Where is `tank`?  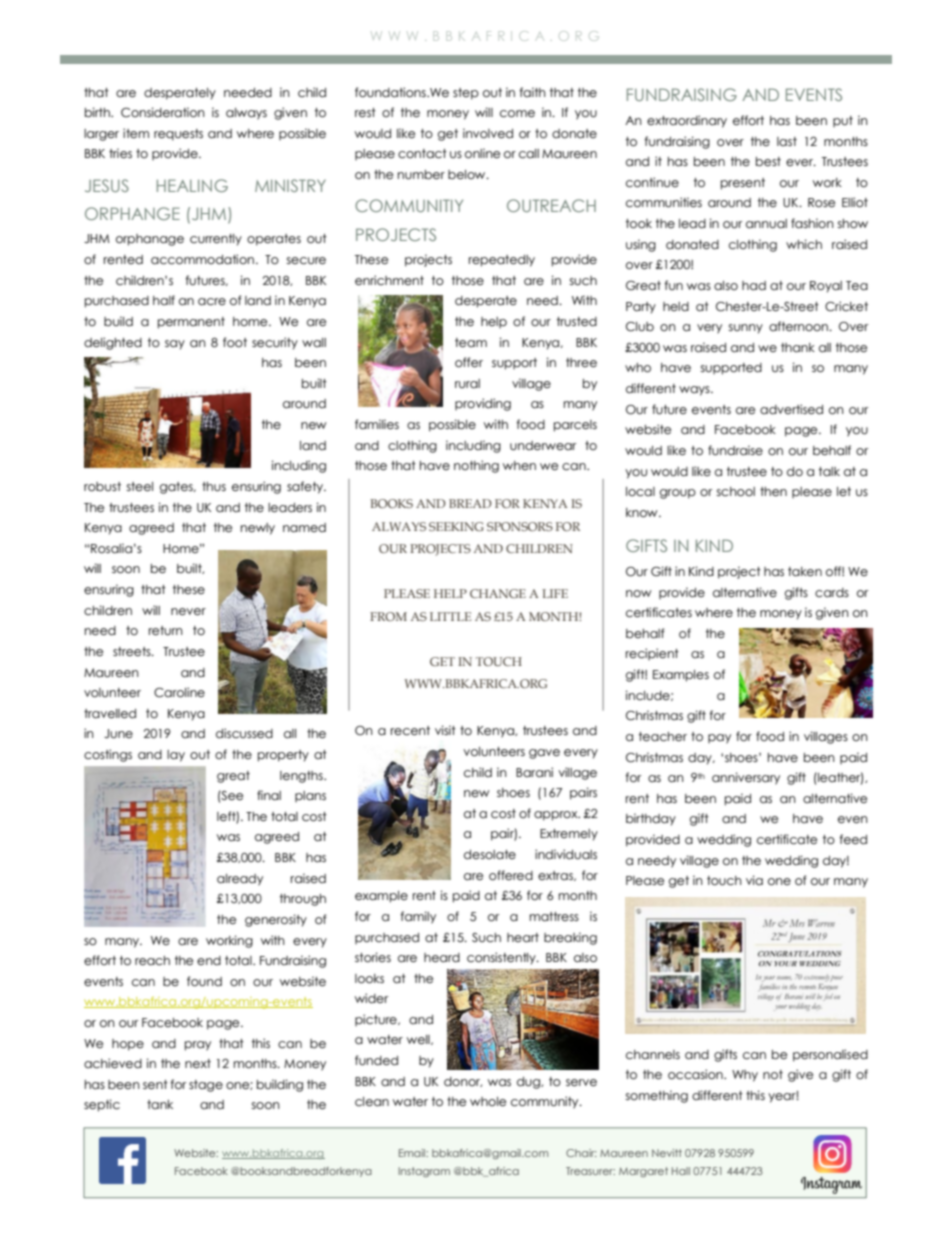
tank is located at coordinates (160, 1104).
